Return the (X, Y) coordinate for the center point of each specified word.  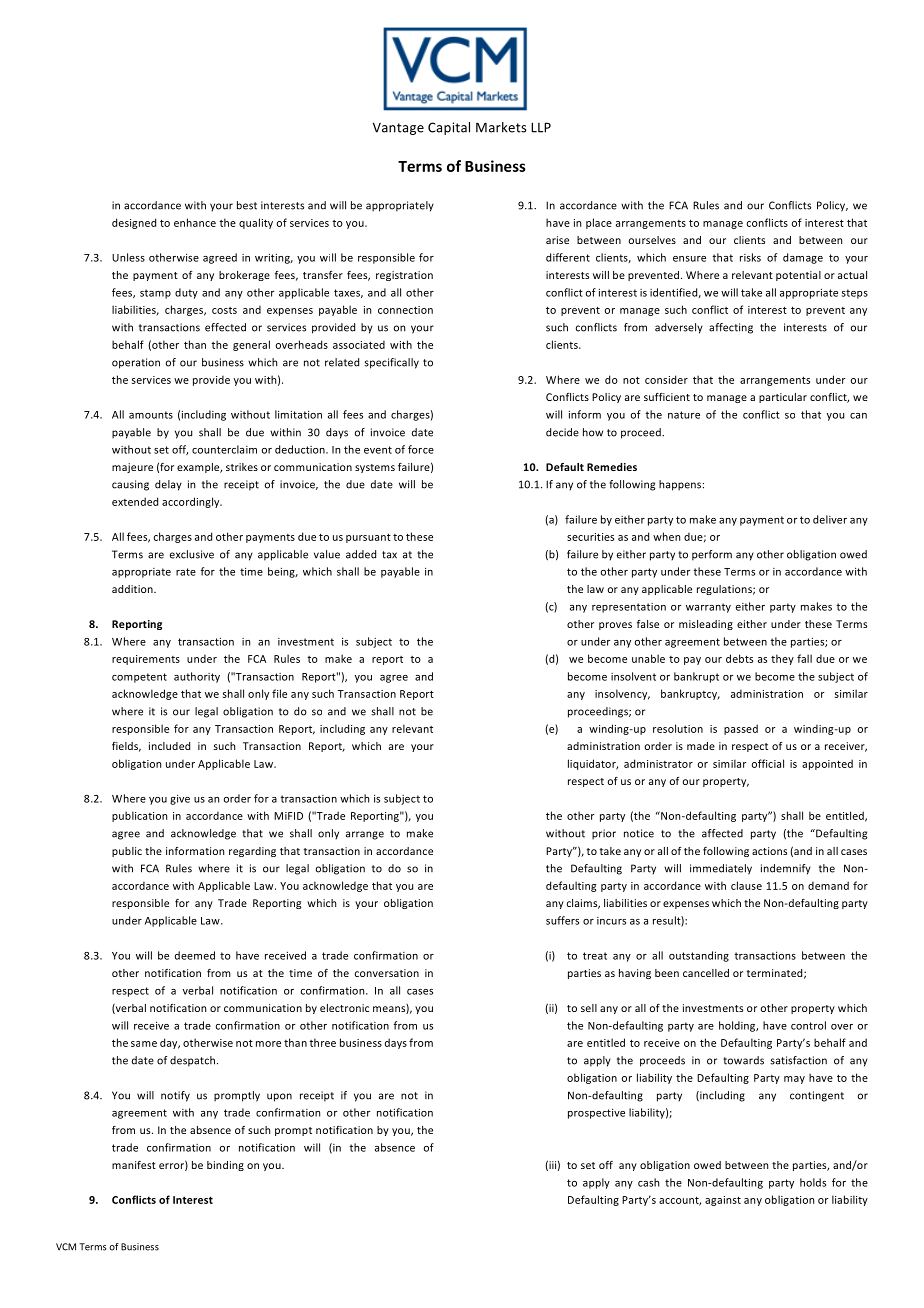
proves (615, 626)
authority (197, 677)
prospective (596, 1113)
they (782, 659)
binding (225, 1166)
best (247, 205)
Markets (501, 127)
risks (750, 257)
